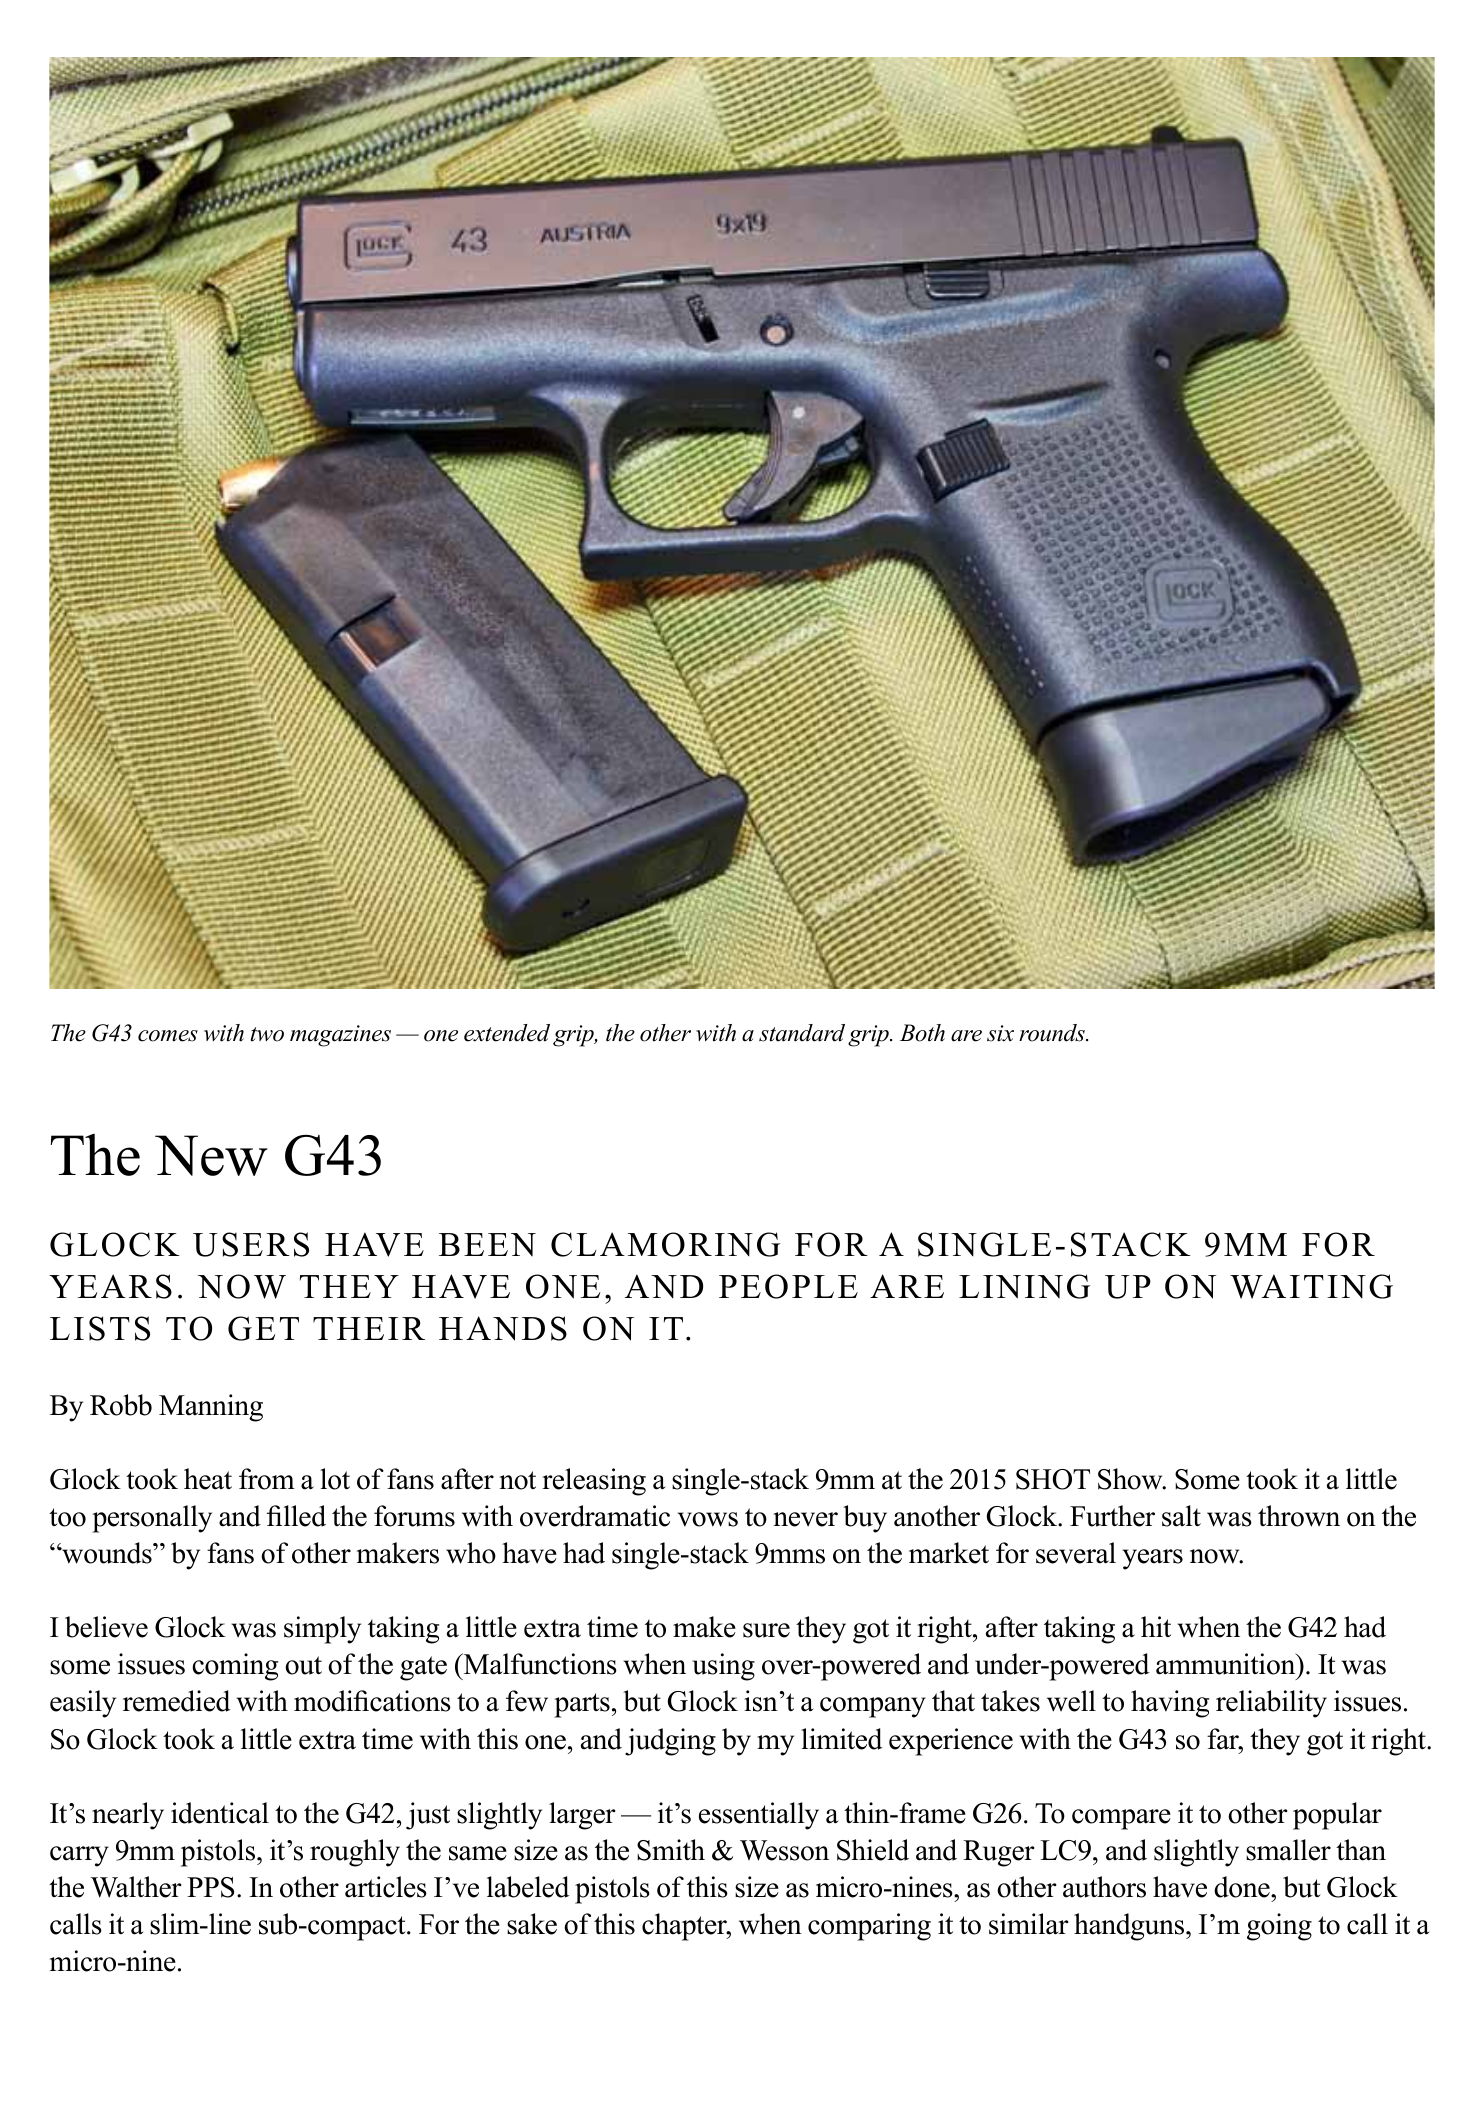 The image size is (1484, 2127). What do you see at coordinates (210, 1887) in the screenshot?
I see `PPS` at bounding box center [210, 1887].
